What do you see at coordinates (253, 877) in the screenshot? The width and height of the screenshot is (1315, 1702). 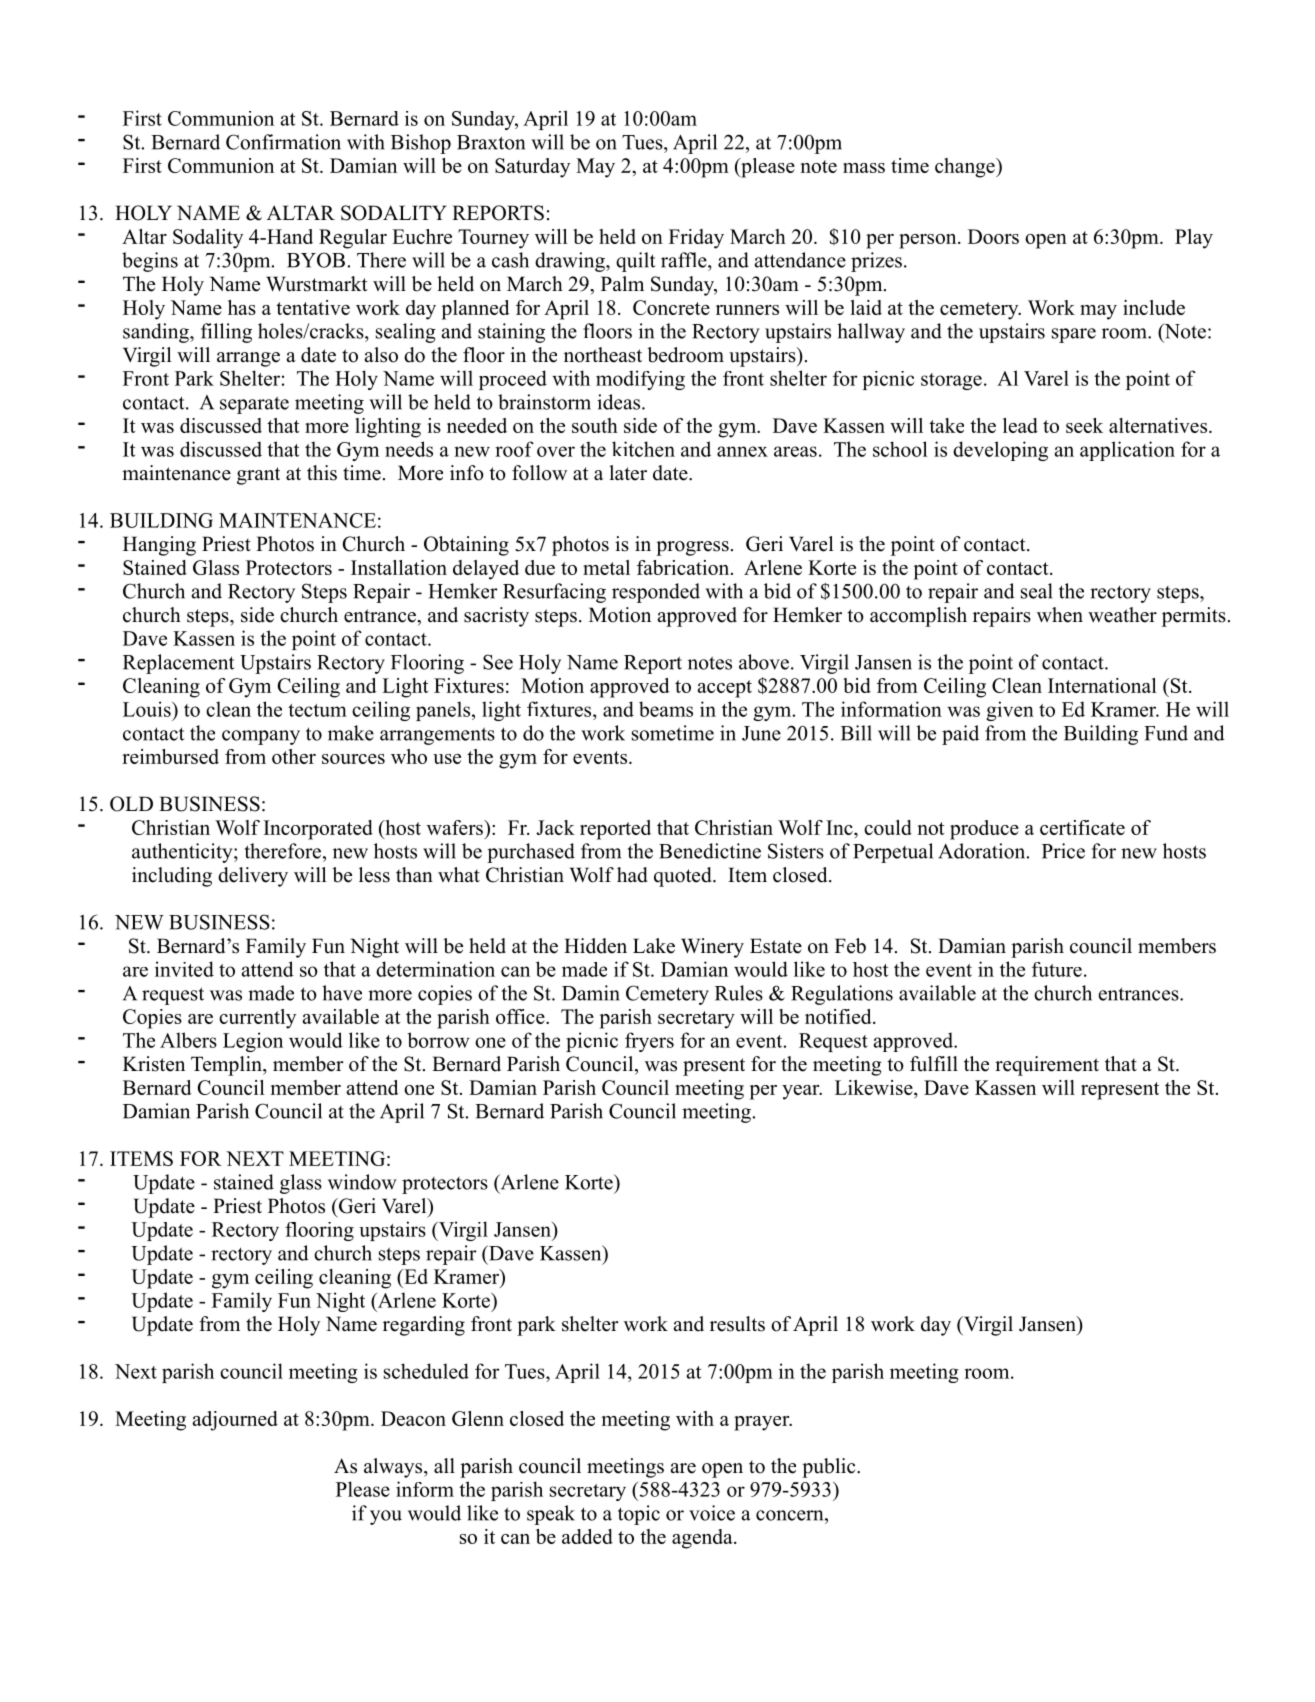 I see `delivery` at bounding box center [253, 877].
